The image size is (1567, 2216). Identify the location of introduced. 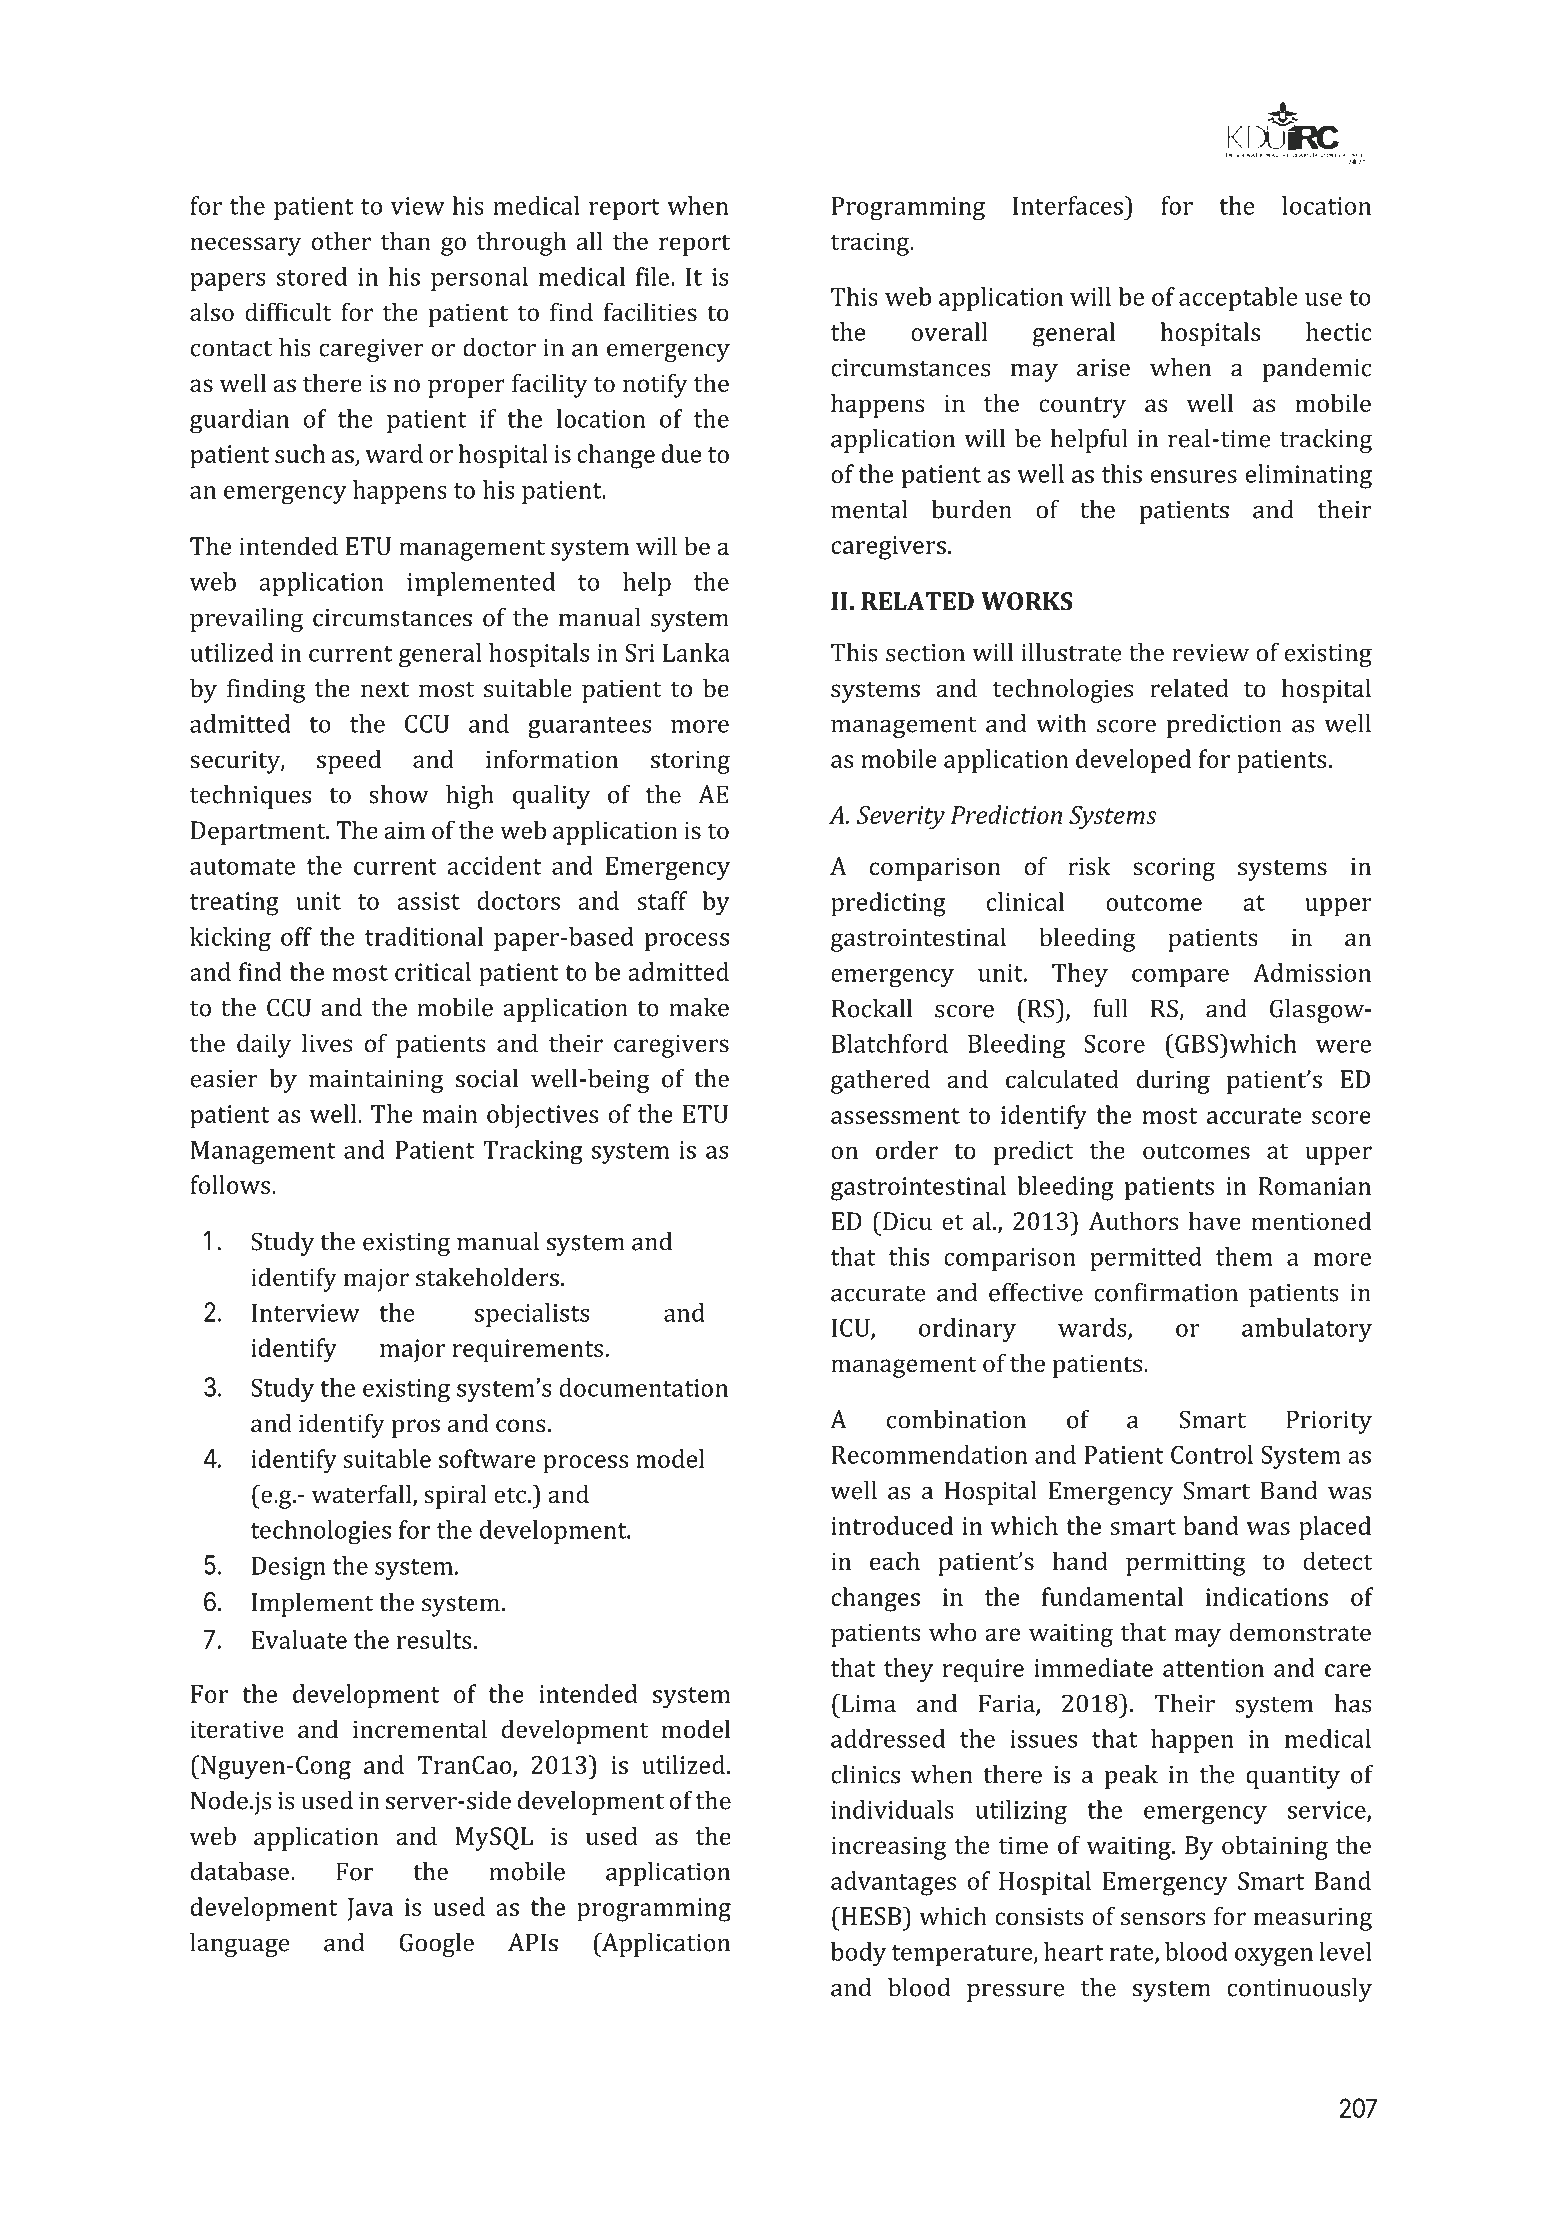
(892, 1525).
